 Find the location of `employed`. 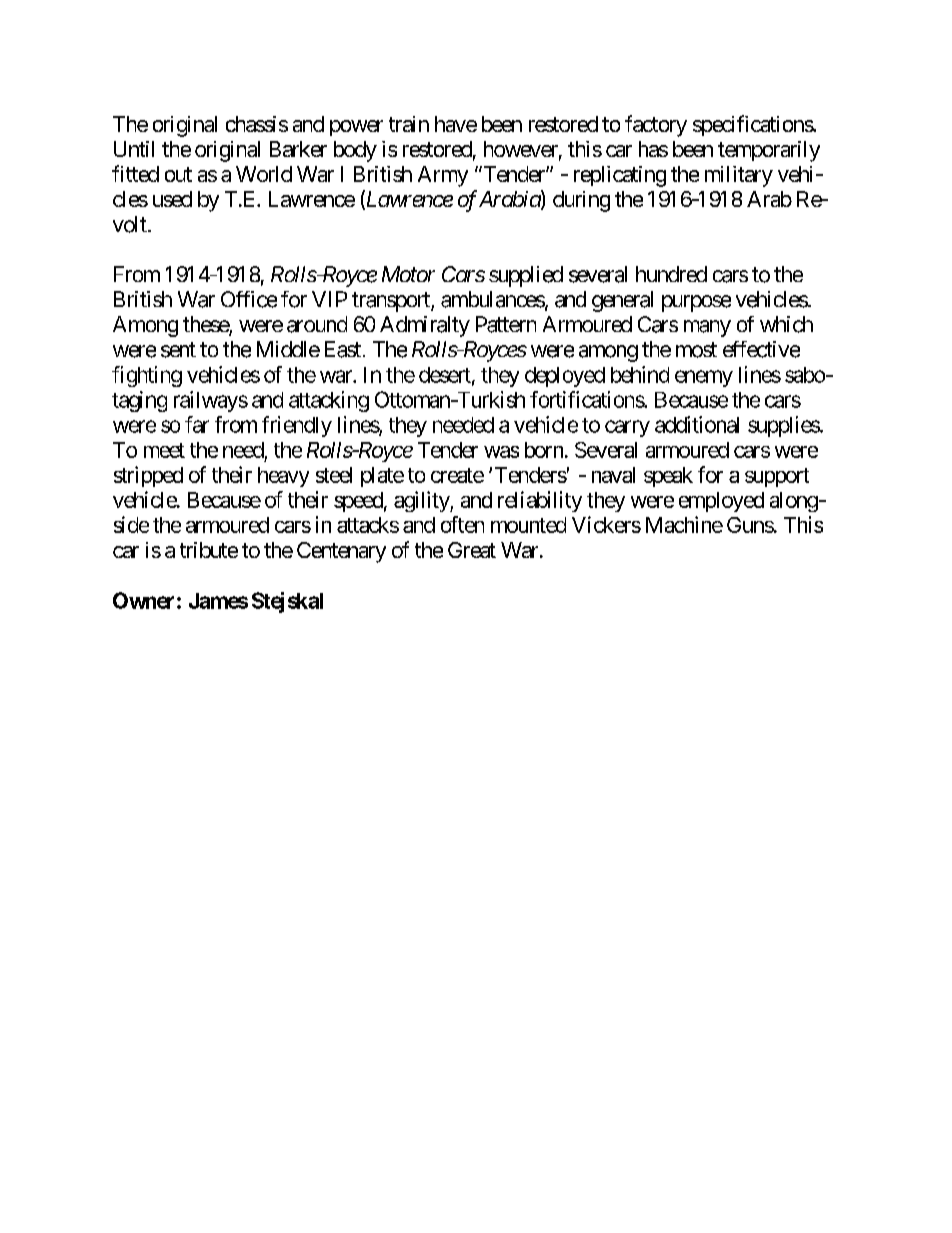

employed is located at coordinates (721, 502).
